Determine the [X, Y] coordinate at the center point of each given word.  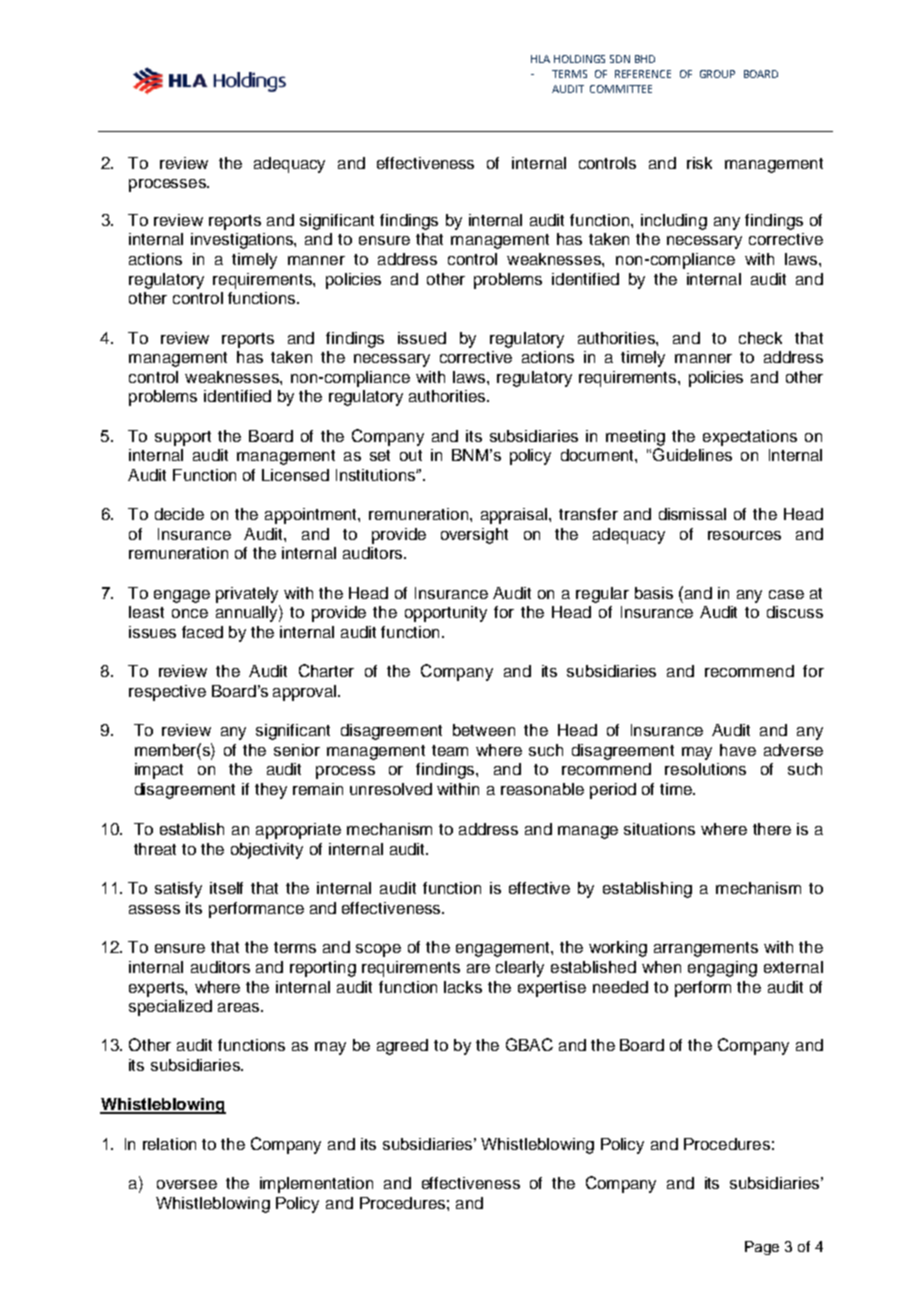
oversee [187, 1184]
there [772, 829]
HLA [540, 59]
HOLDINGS [579, 59]
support [183, 438]
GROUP [717, 74]
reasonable [542, 789]
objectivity [267, 851]
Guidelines [692, 454]
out [411, 455]
